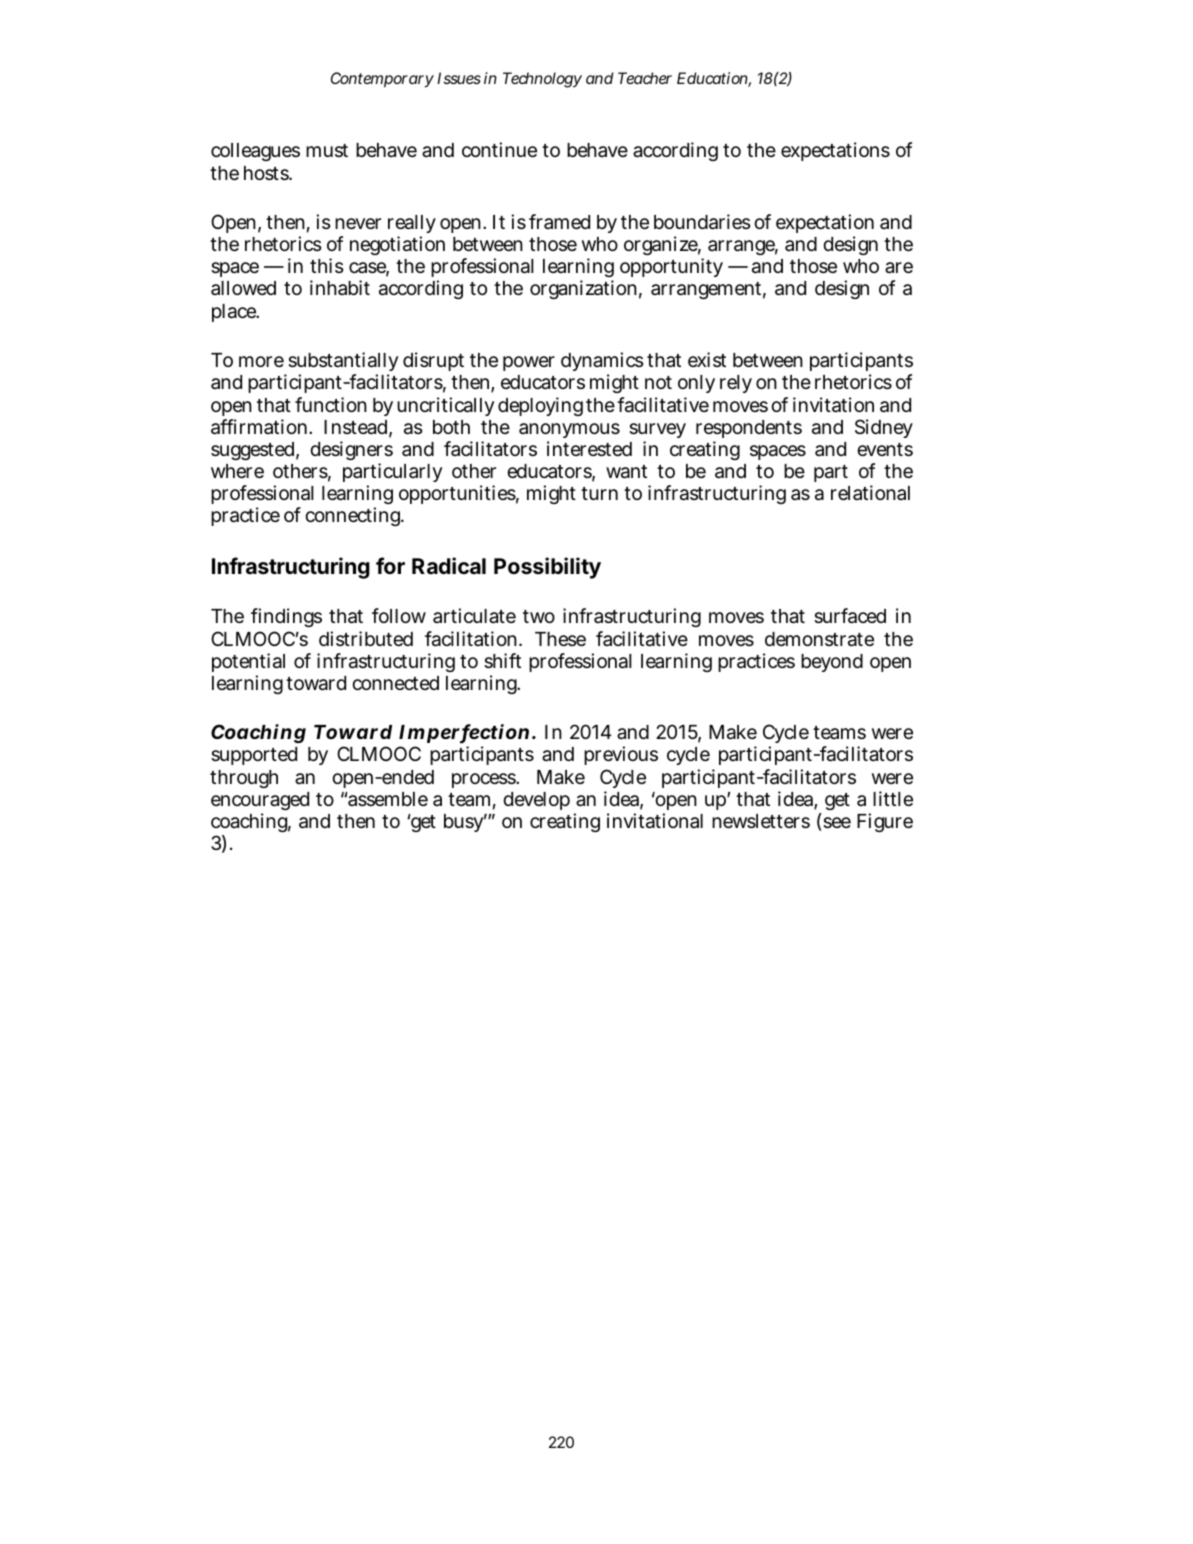  I want to click on encouraged, so click(260, 803).
